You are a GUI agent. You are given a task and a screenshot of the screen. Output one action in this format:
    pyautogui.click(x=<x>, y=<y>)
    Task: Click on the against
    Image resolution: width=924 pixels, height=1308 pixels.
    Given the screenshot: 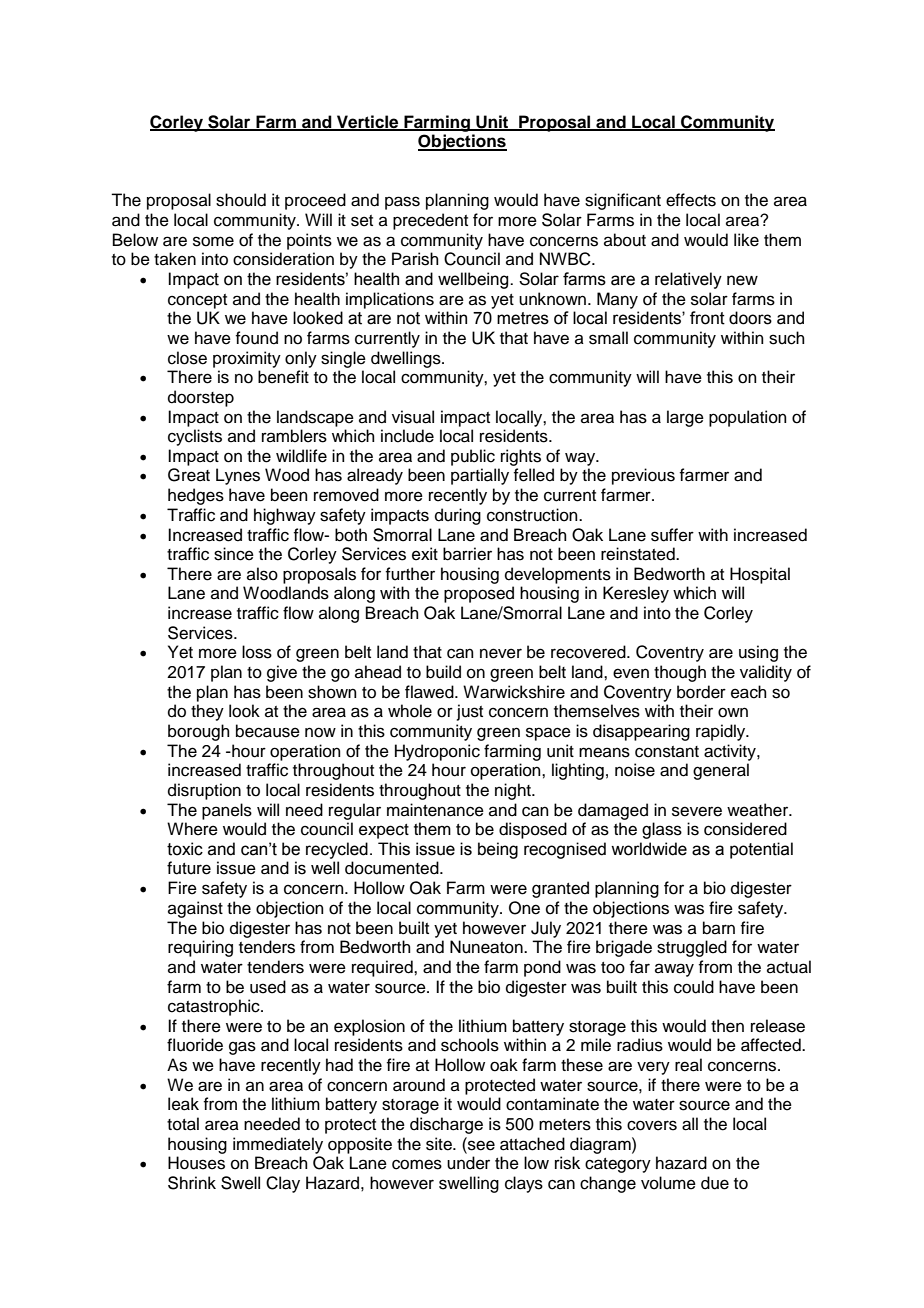 What is the action you would take?
    pyautogui.click(x=195, y=909)
